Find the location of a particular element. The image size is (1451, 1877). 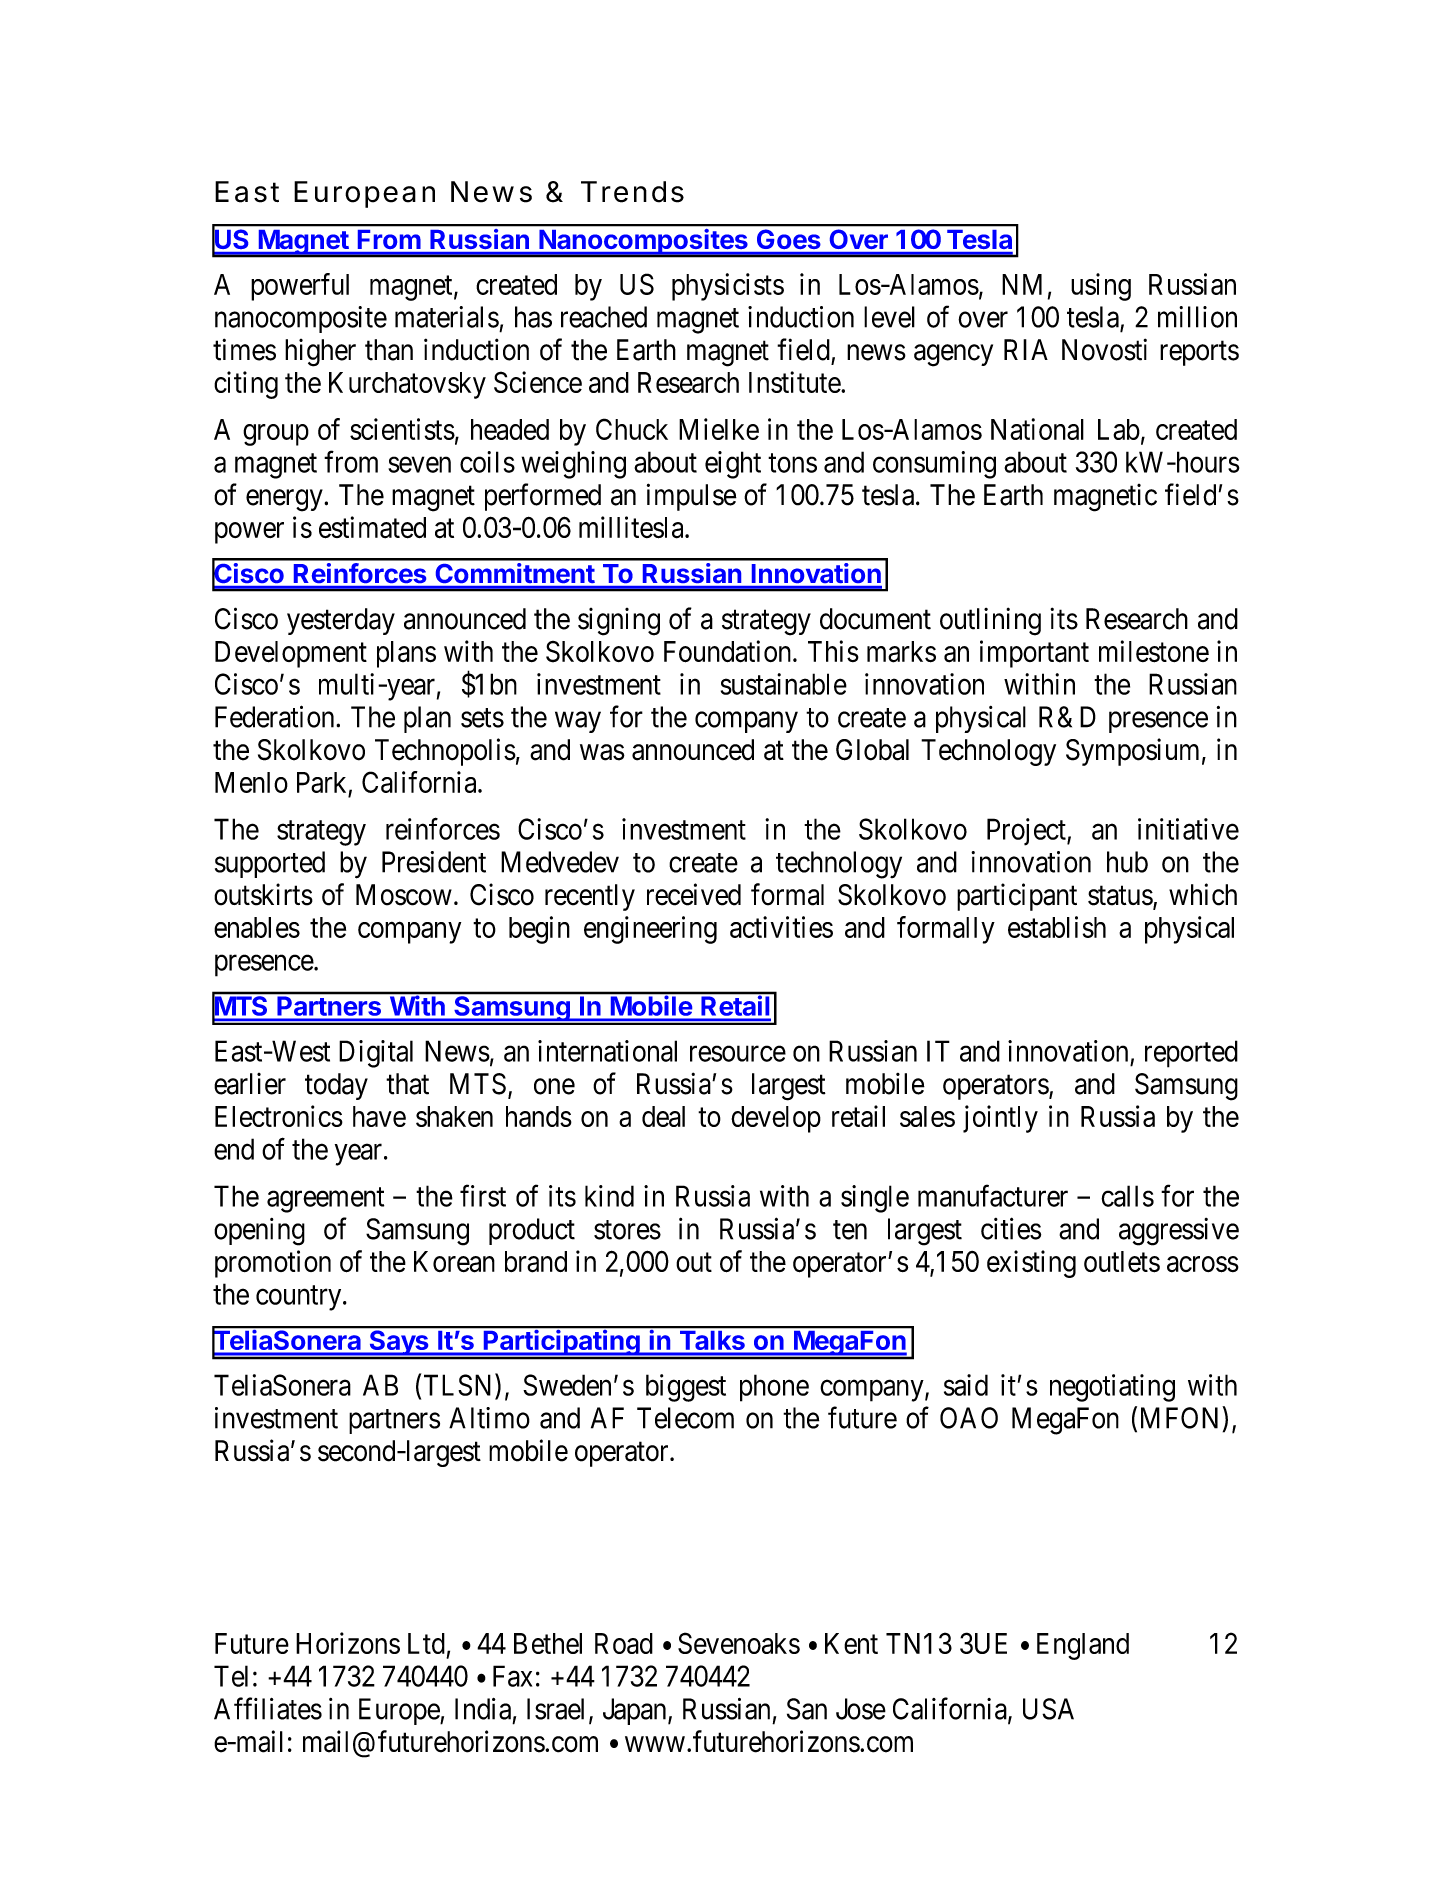

Ltd is located at coordinates (426, 1643).
